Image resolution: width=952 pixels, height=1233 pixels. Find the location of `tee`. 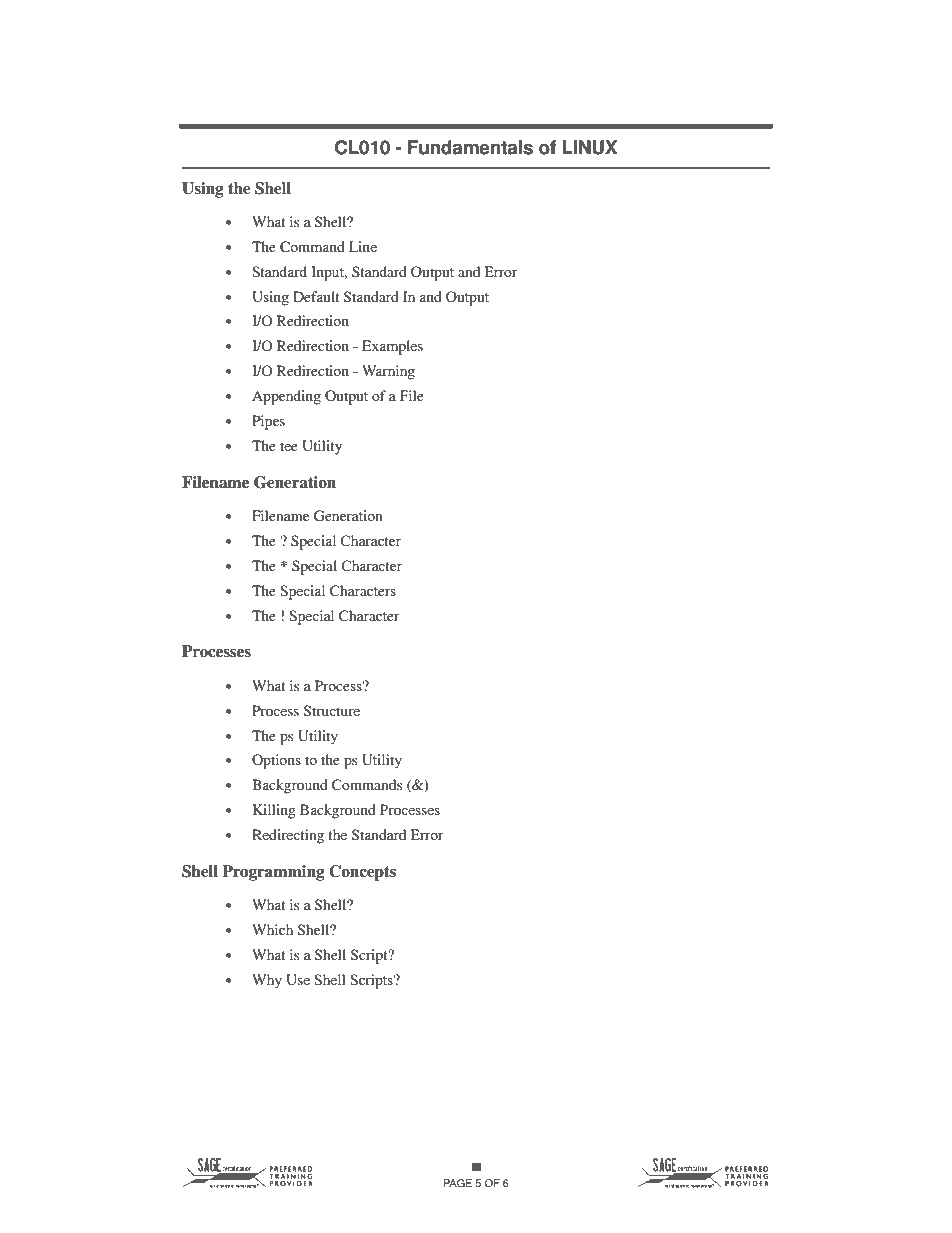

tee is located at coordinates (289, 446).
